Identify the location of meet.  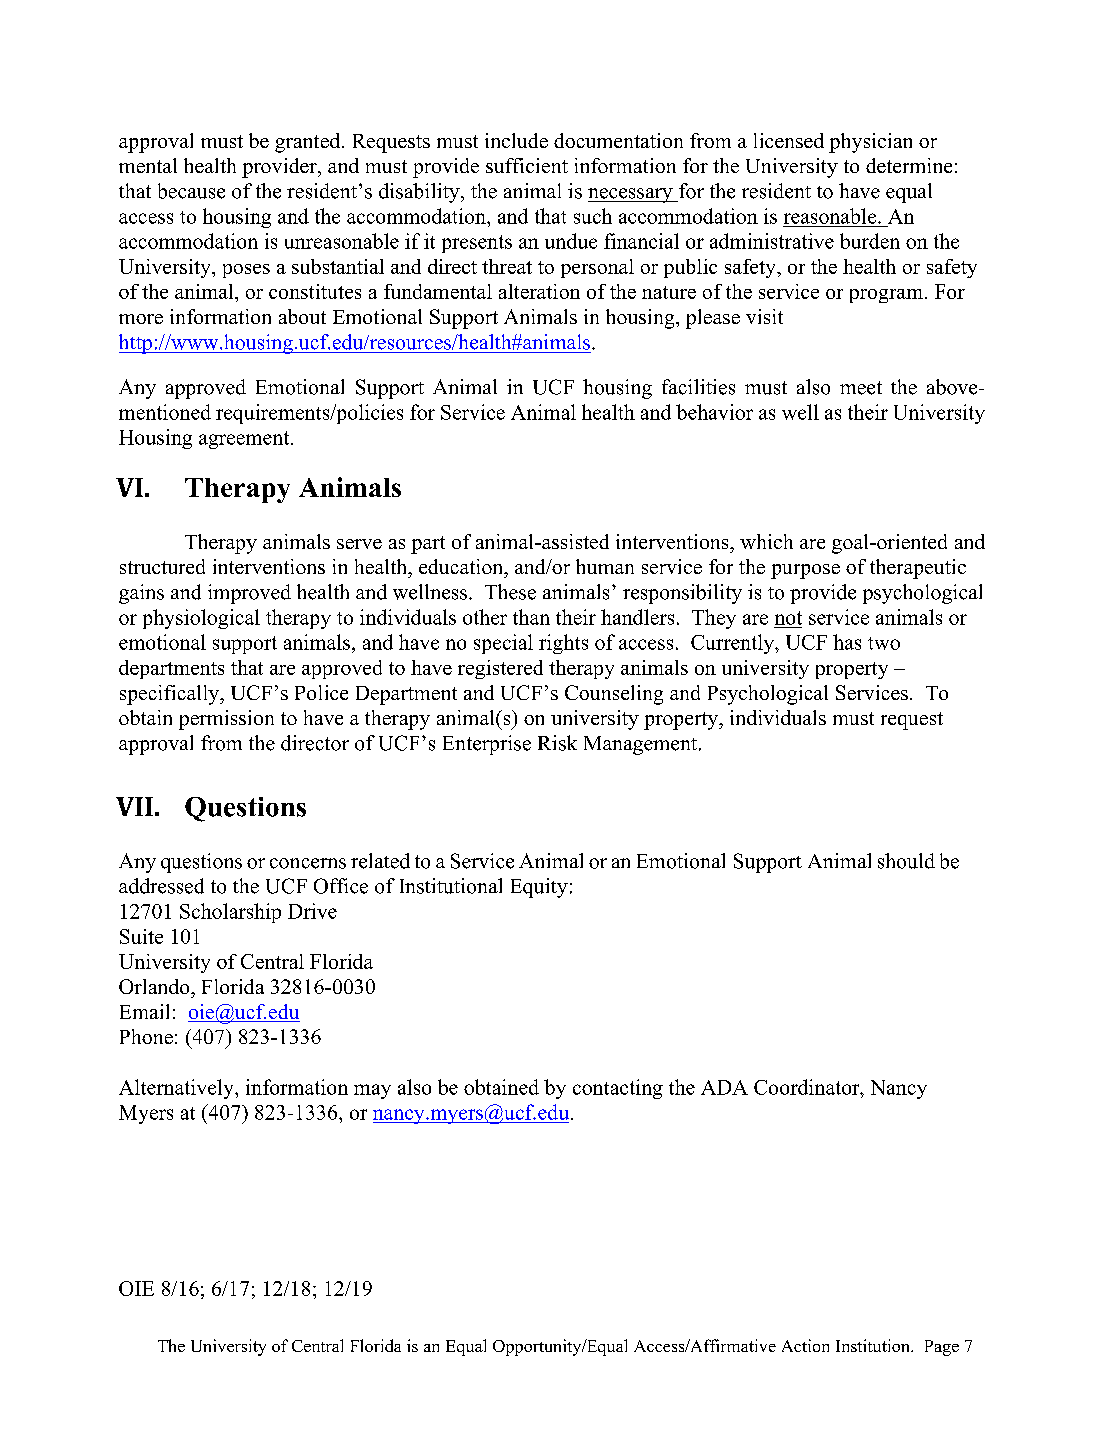
(861, 388).
